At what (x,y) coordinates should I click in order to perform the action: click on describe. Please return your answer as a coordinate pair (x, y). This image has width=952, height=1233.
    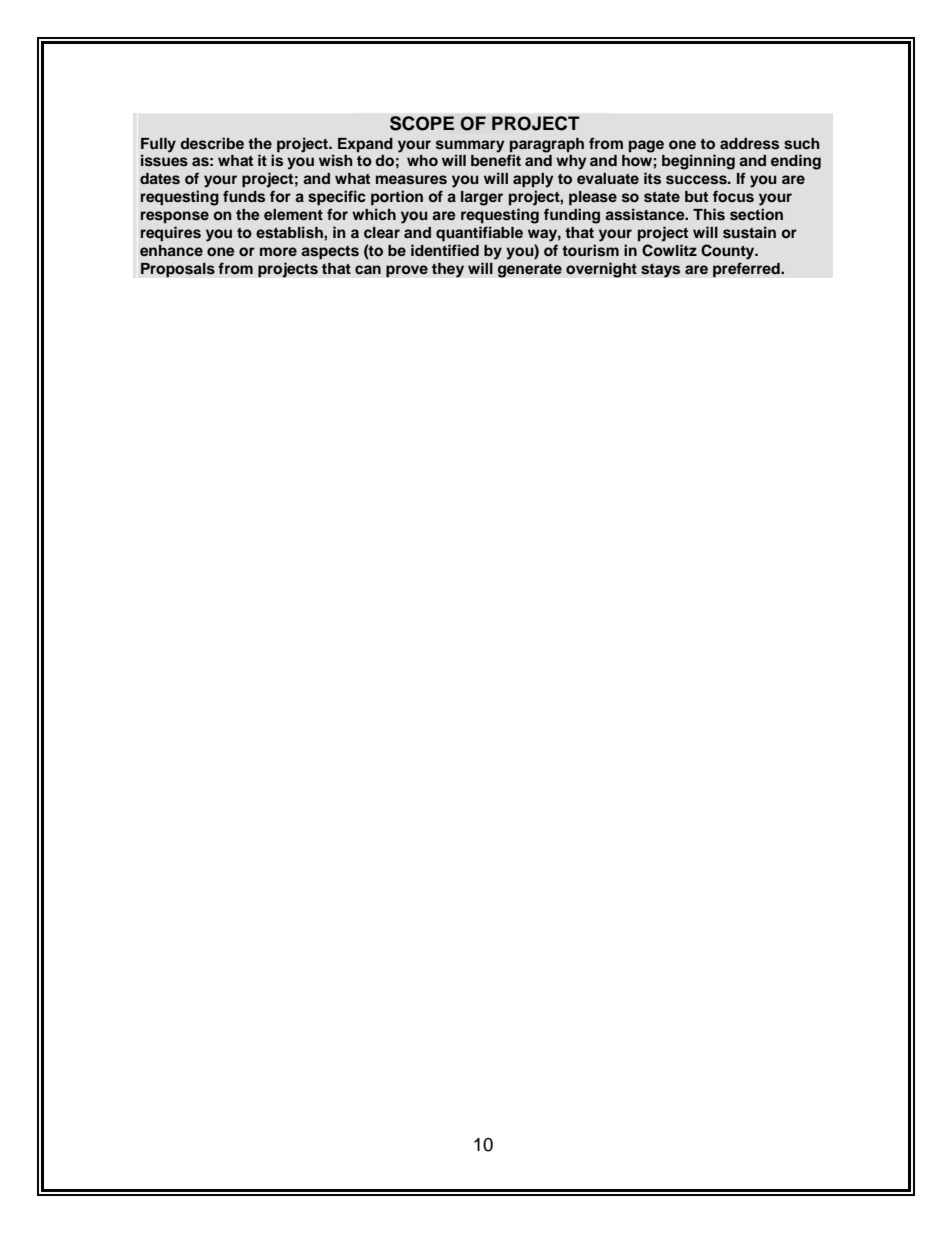
    Looking at the image, I should click on (212, 143).
